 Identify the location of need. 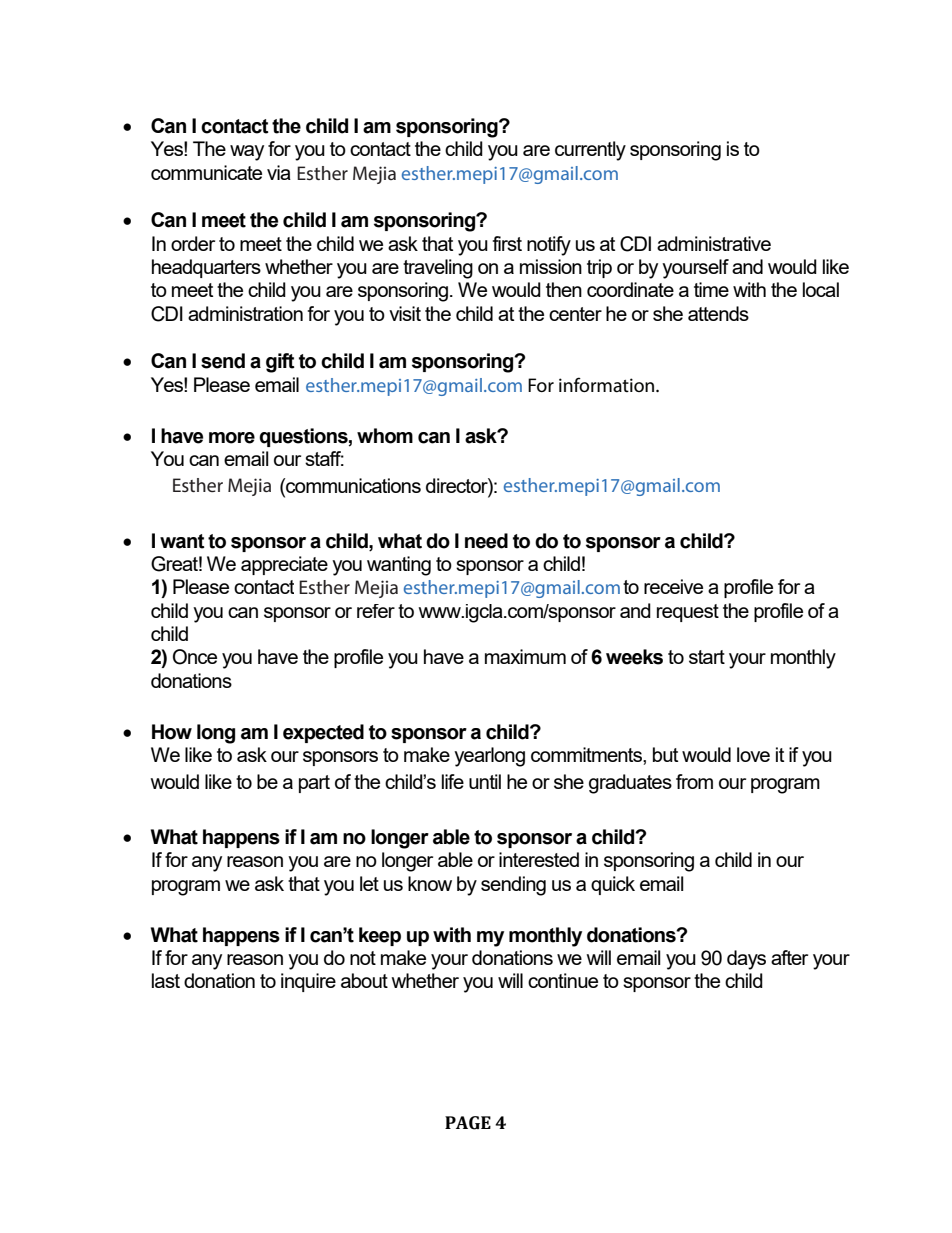
(486, 541).
